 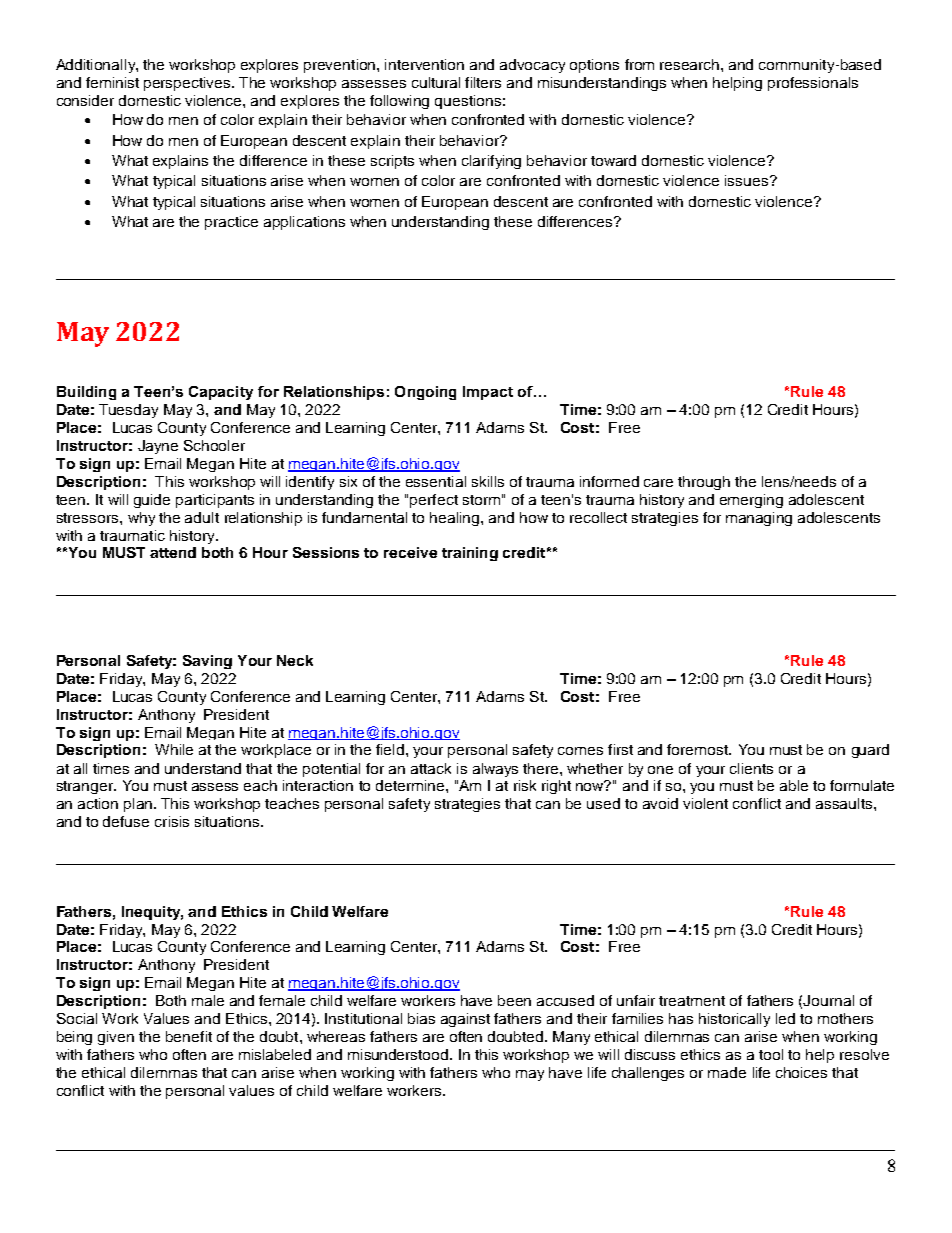 What do you see at coordinates (495, 770) in the screenshot?
I see `always` at bounding box center [495, 770].
